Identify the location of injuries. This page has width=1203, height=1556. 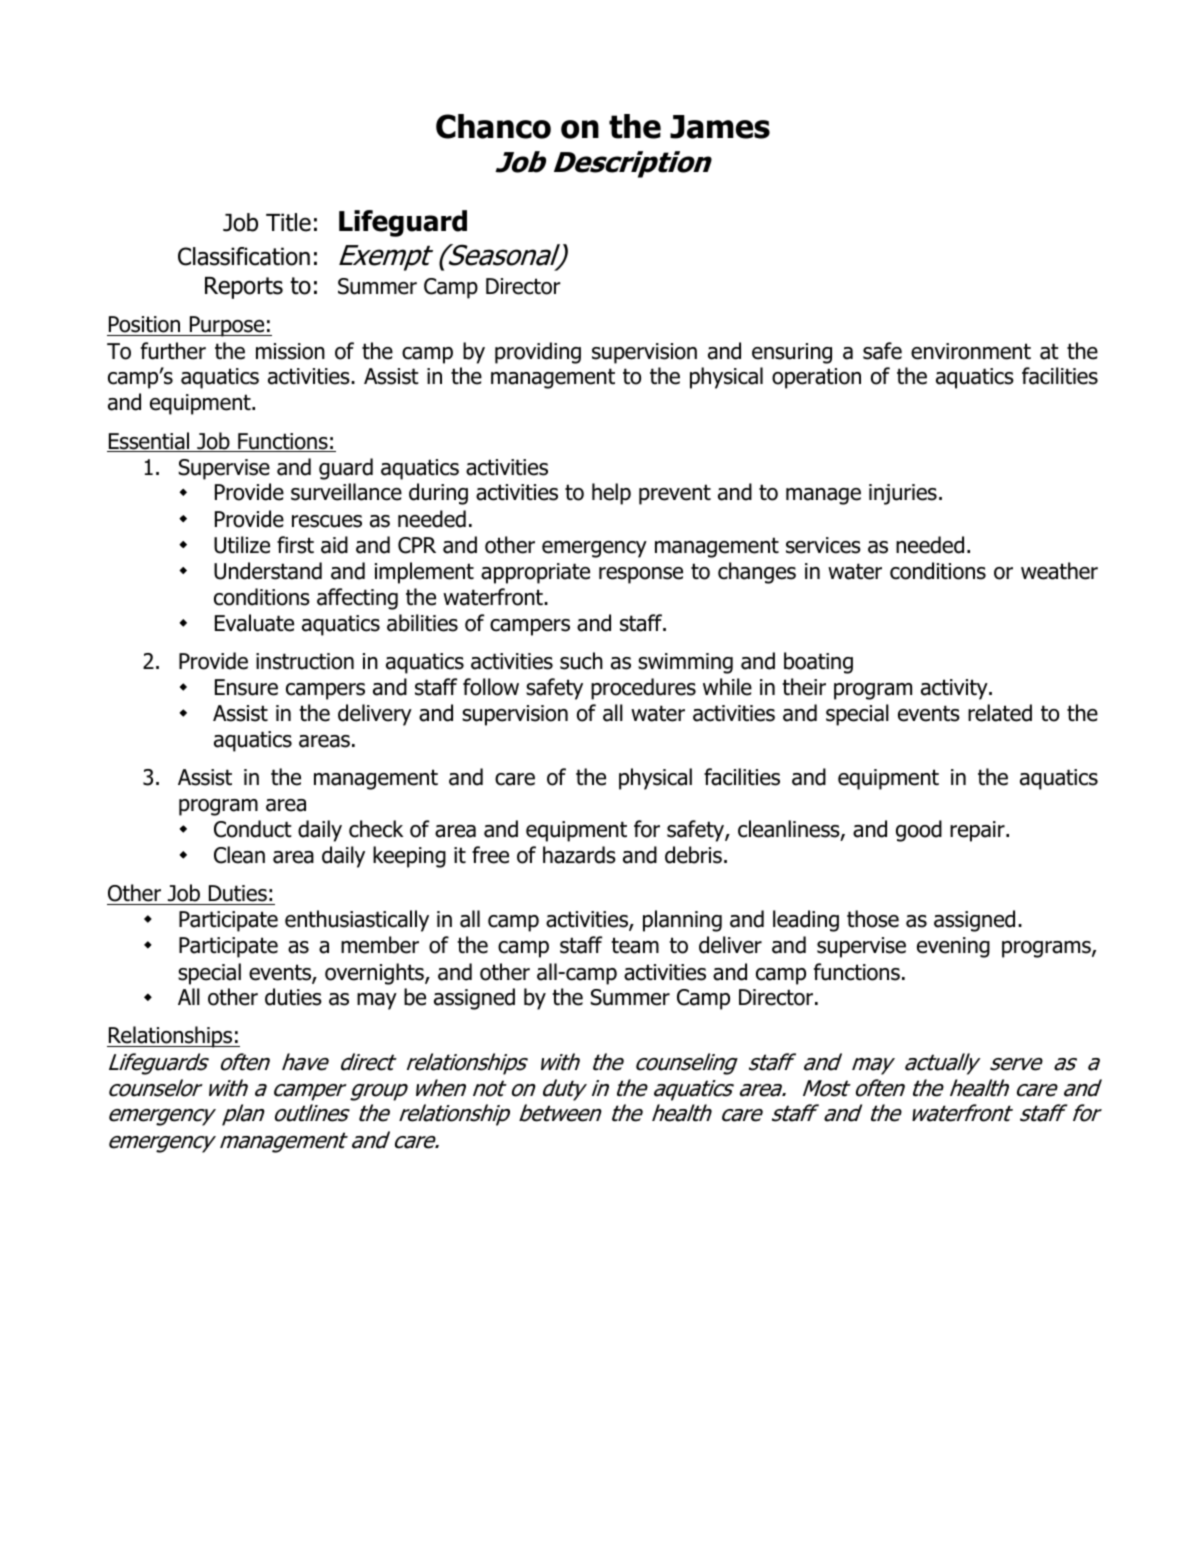
(903, 494).
